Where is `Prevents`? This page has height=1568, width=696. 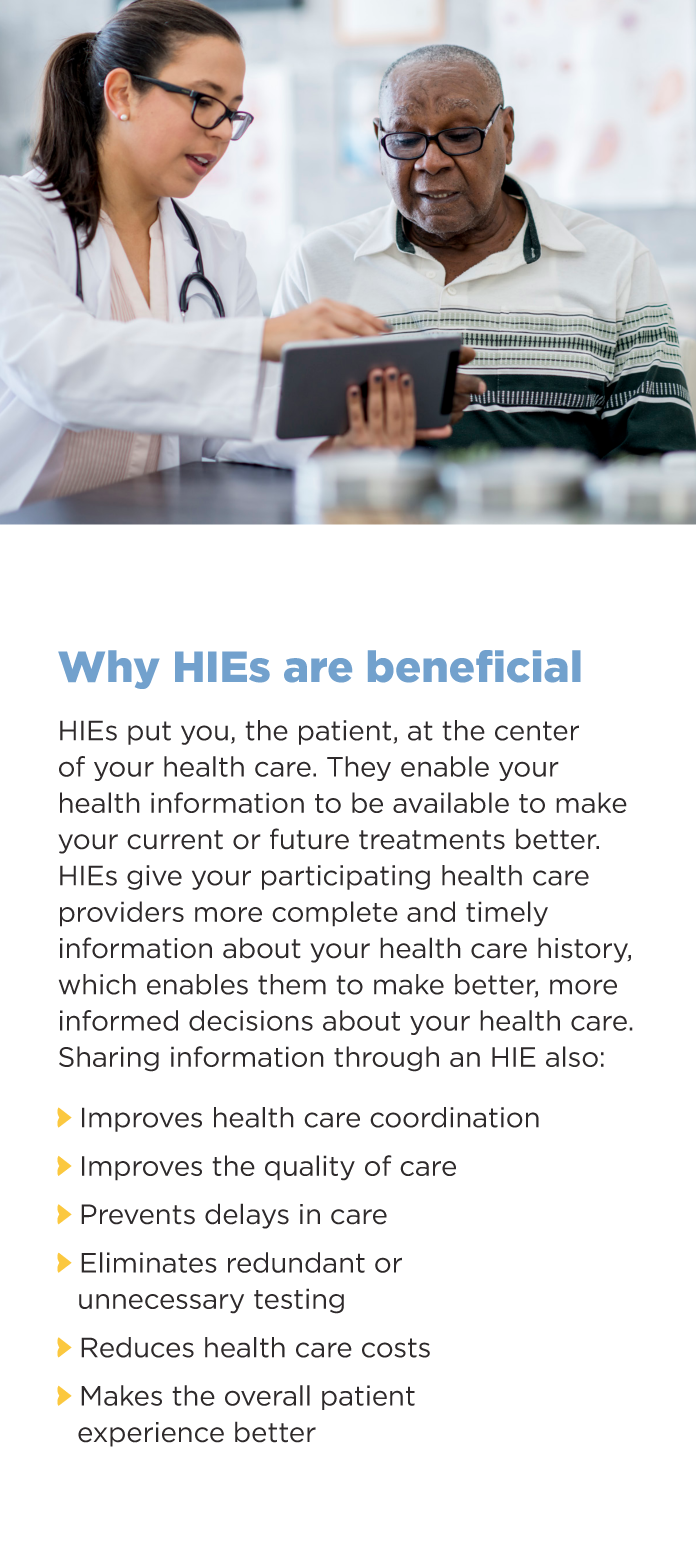 Prevents is located at coordinates (138, 1214).
